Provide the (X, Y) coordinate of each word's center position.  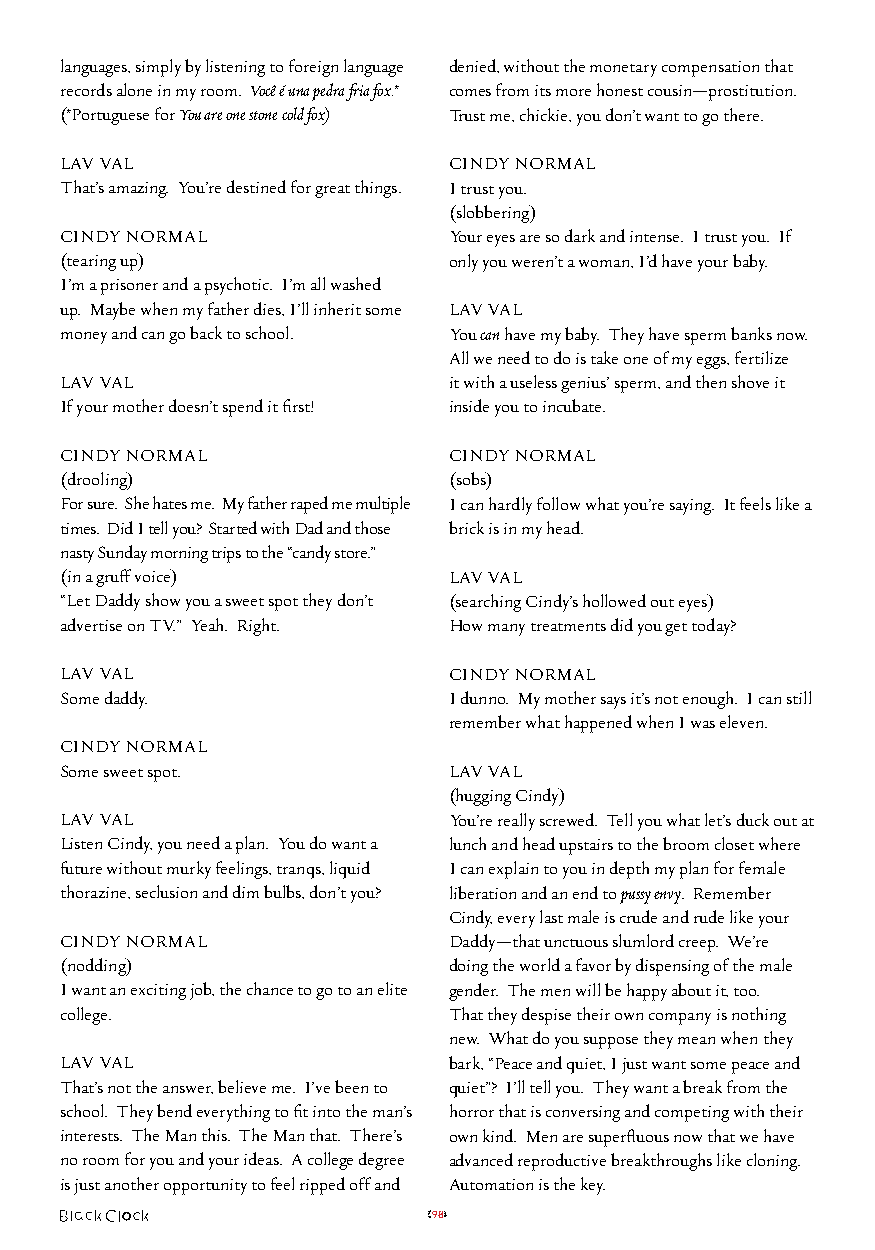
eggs (713, 363)
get (676, 629)
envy (668, 897)
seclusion (166, 891)
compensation (710, 69)
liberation (483, 892)
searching (487, 603)
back (206, 332)
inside (469, 405)
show (163, 599)
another (132, 1183)
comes (470, 92)
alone (134, 89)
